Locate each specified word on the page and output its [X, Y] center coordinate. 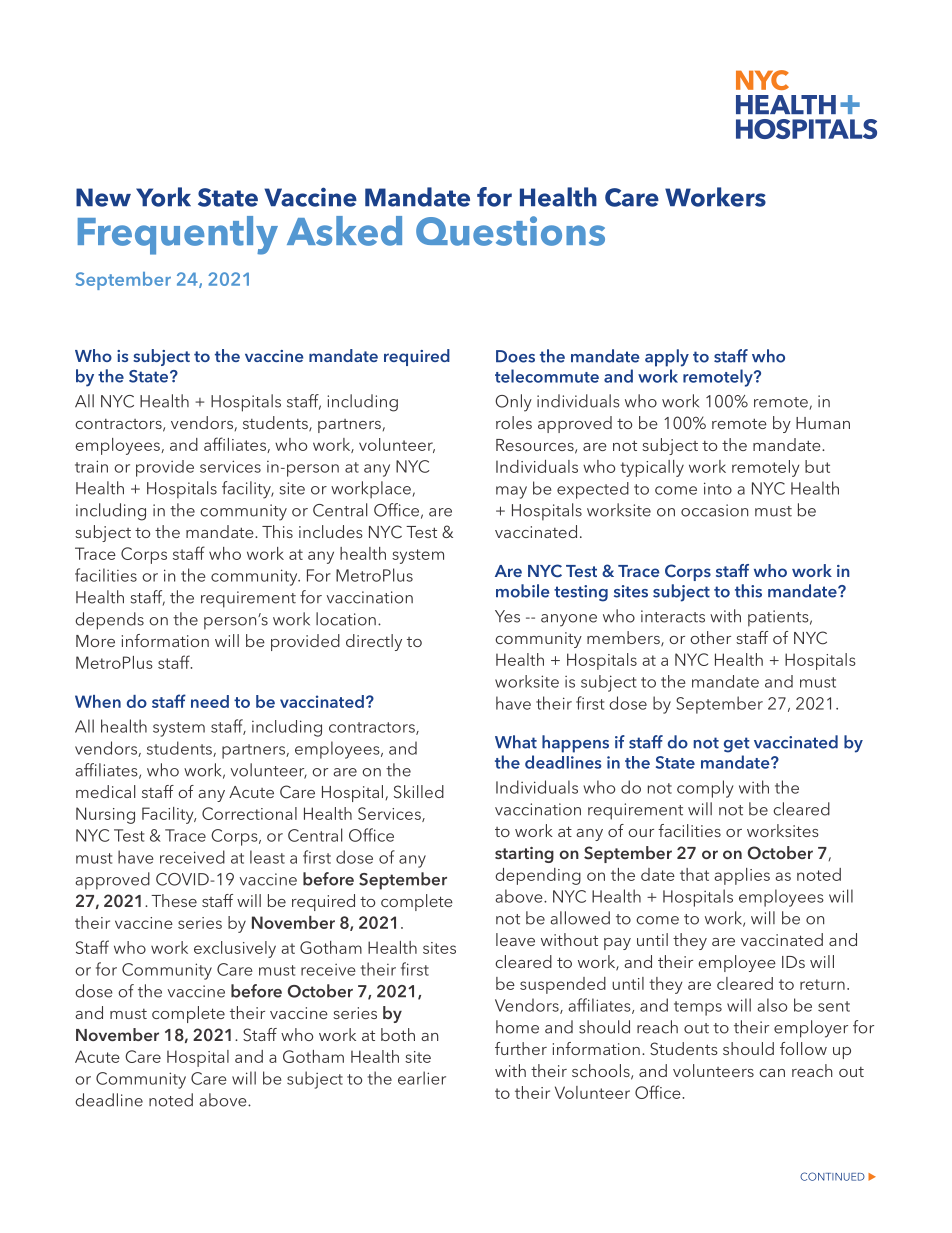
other [710, 637]
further [521, 1048]
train [91, 466]
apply [667, 358]
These [174, 900]
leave [515, 939]
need [210, 701]
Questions [510, 231]
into [718, 488]
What [516, 742]
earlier [422, 1078]
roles [514, 422]
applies [742, 876]
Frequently [178, 235]
